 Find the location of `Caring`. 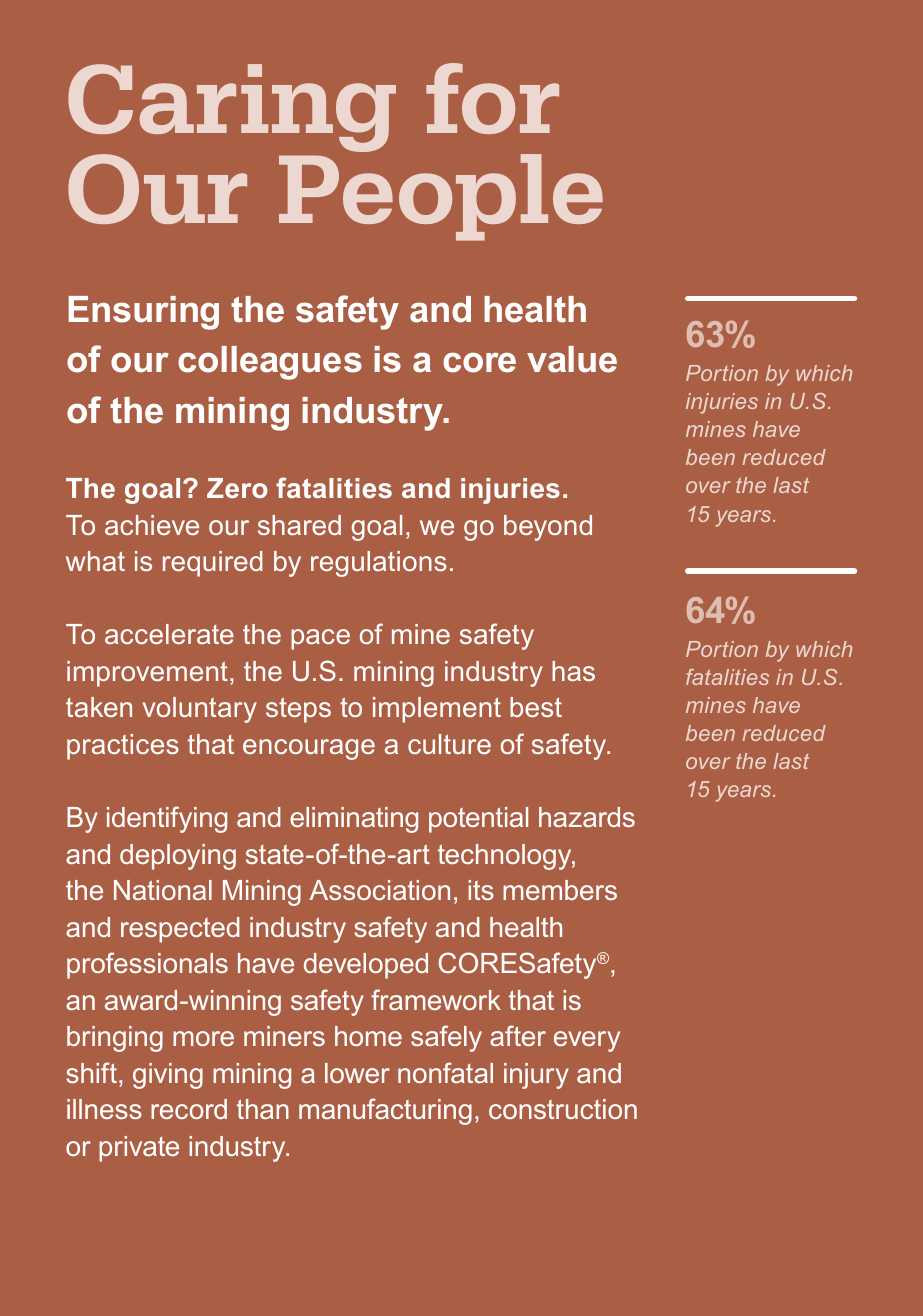

Caring is located at coordinates (232, 109).
